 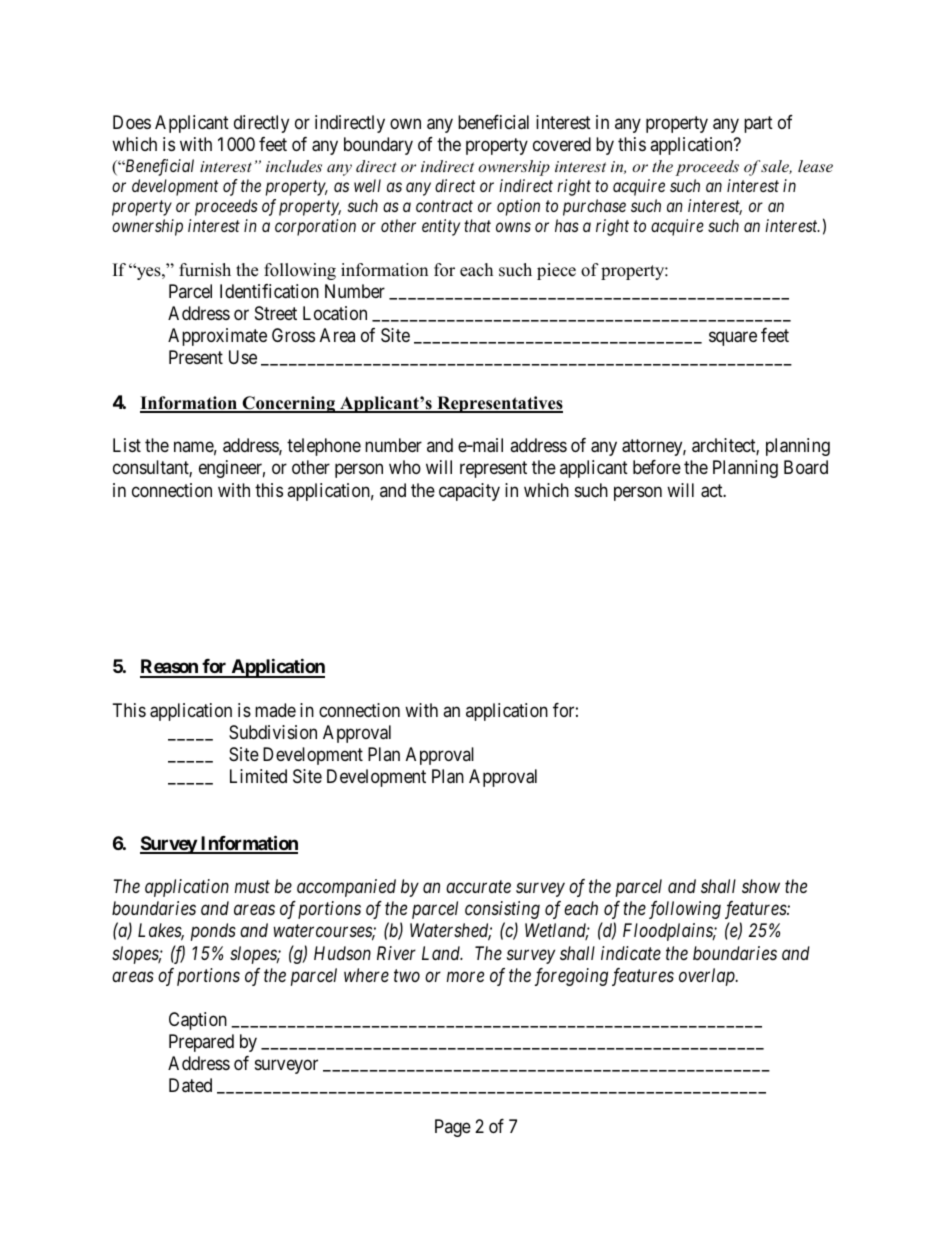 What do you see at coordinates (478, 887) in the image?
I see `accurate` at bounding box center [478, 887].
